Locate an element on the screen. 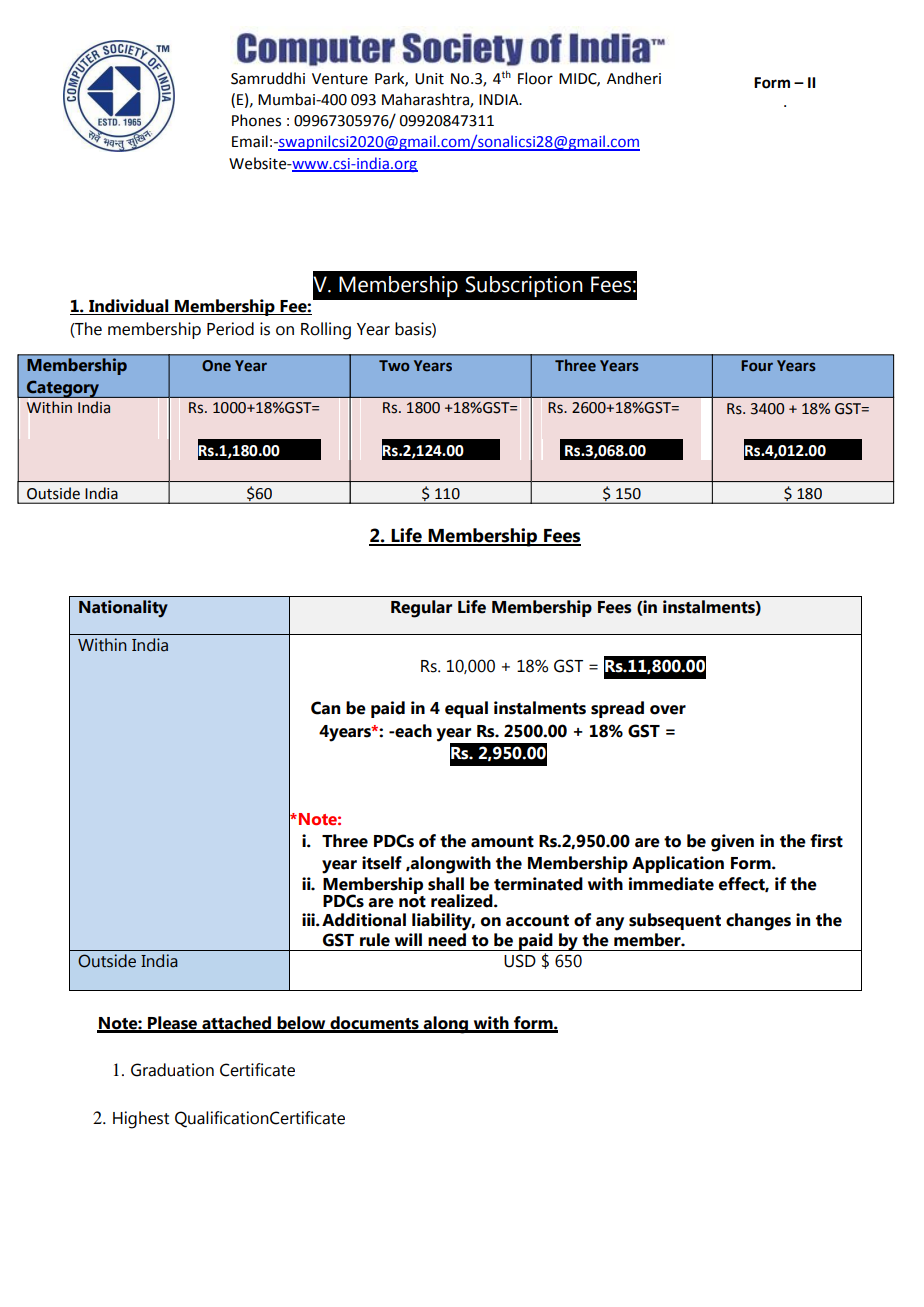 Image resolution: width=924 pixels, height=1307 pixels. Graduation is located at coordinates (172, 1070).
